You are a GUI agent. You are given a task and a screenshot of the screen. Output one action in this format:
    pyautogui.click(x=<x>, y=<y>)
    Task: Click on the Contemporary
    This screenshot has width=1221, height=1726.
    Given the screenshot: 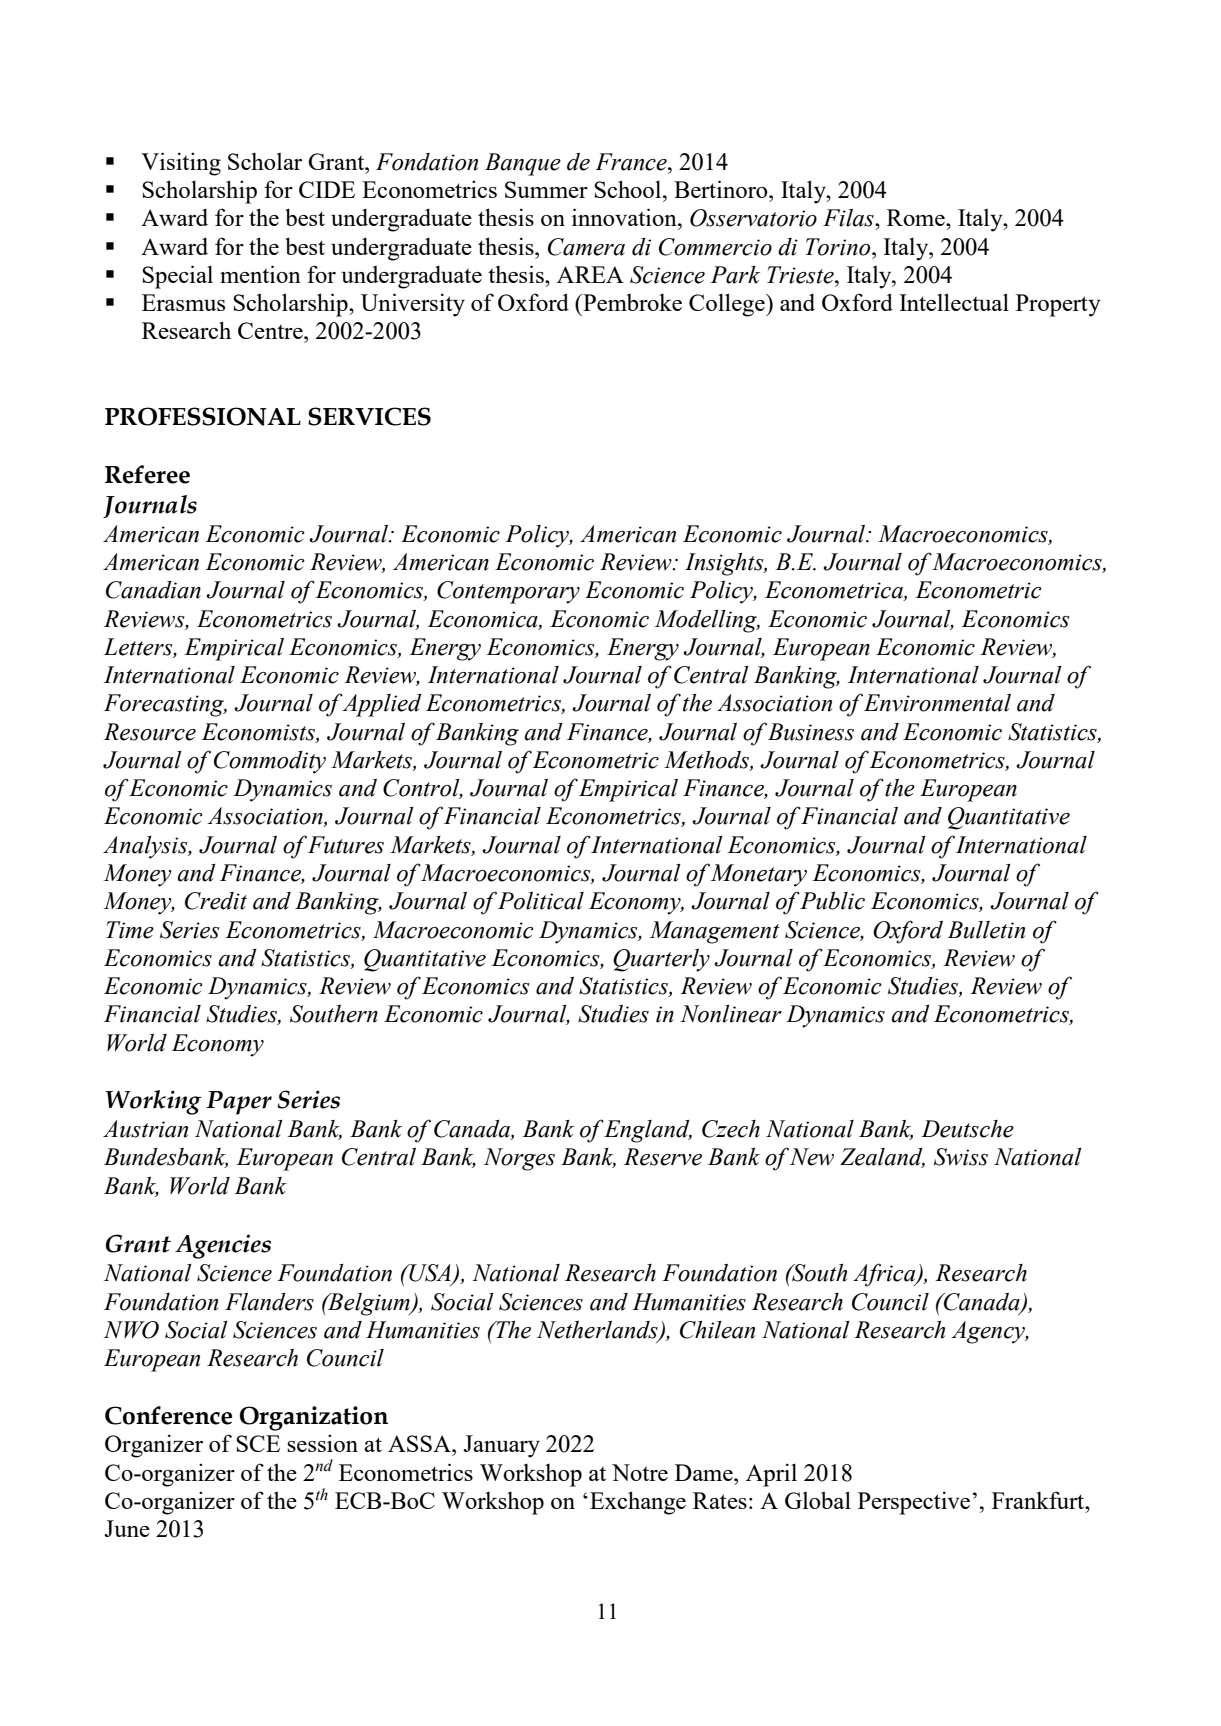 What is the action you would take?
    pyautogui.click(x=508, y=592)
